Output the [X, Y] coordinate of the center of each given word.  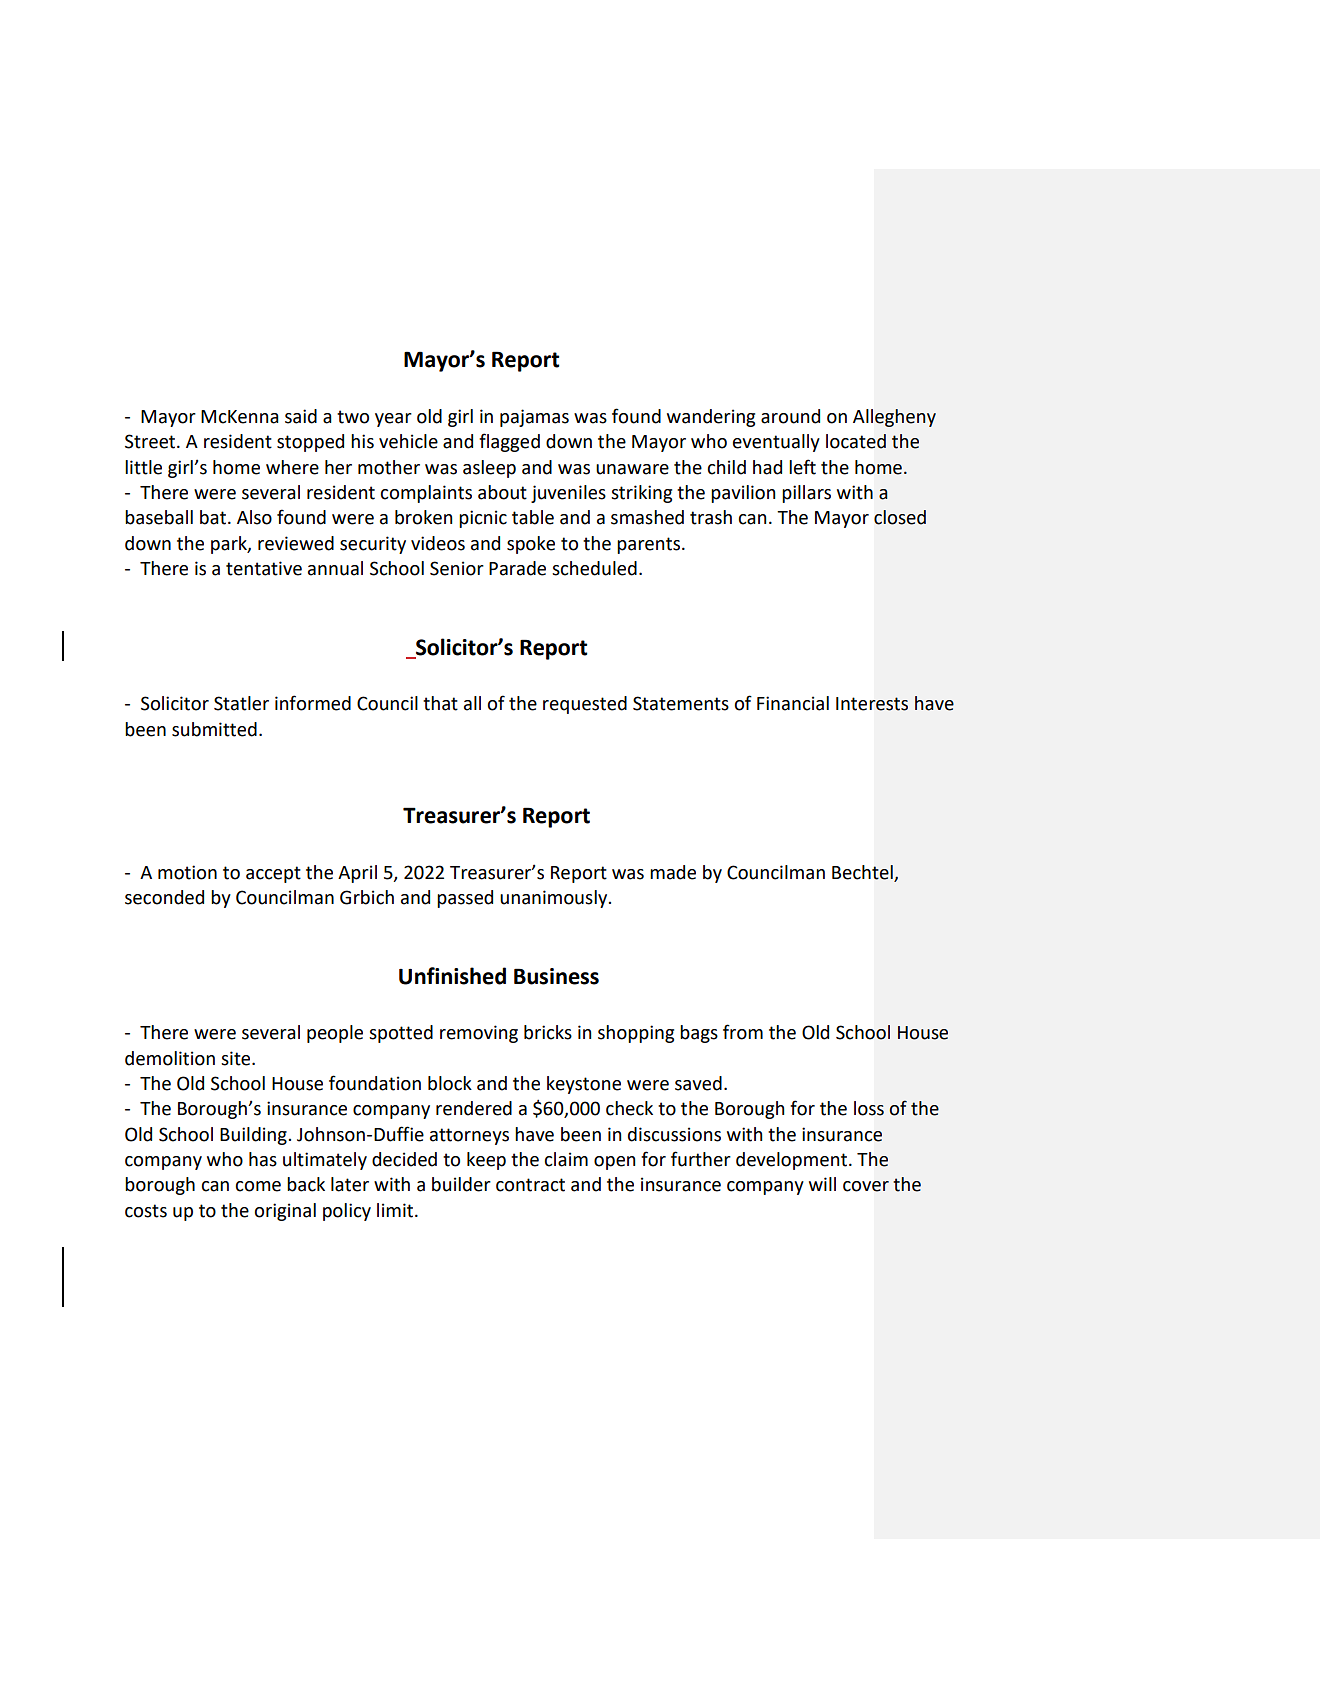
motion [187, 872]
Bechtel [863, 873]
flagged [509, 442]
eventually [776, 443]
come [258, 1186]
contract [530, 1185]
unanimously [555, 899]
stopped [310, 443]
